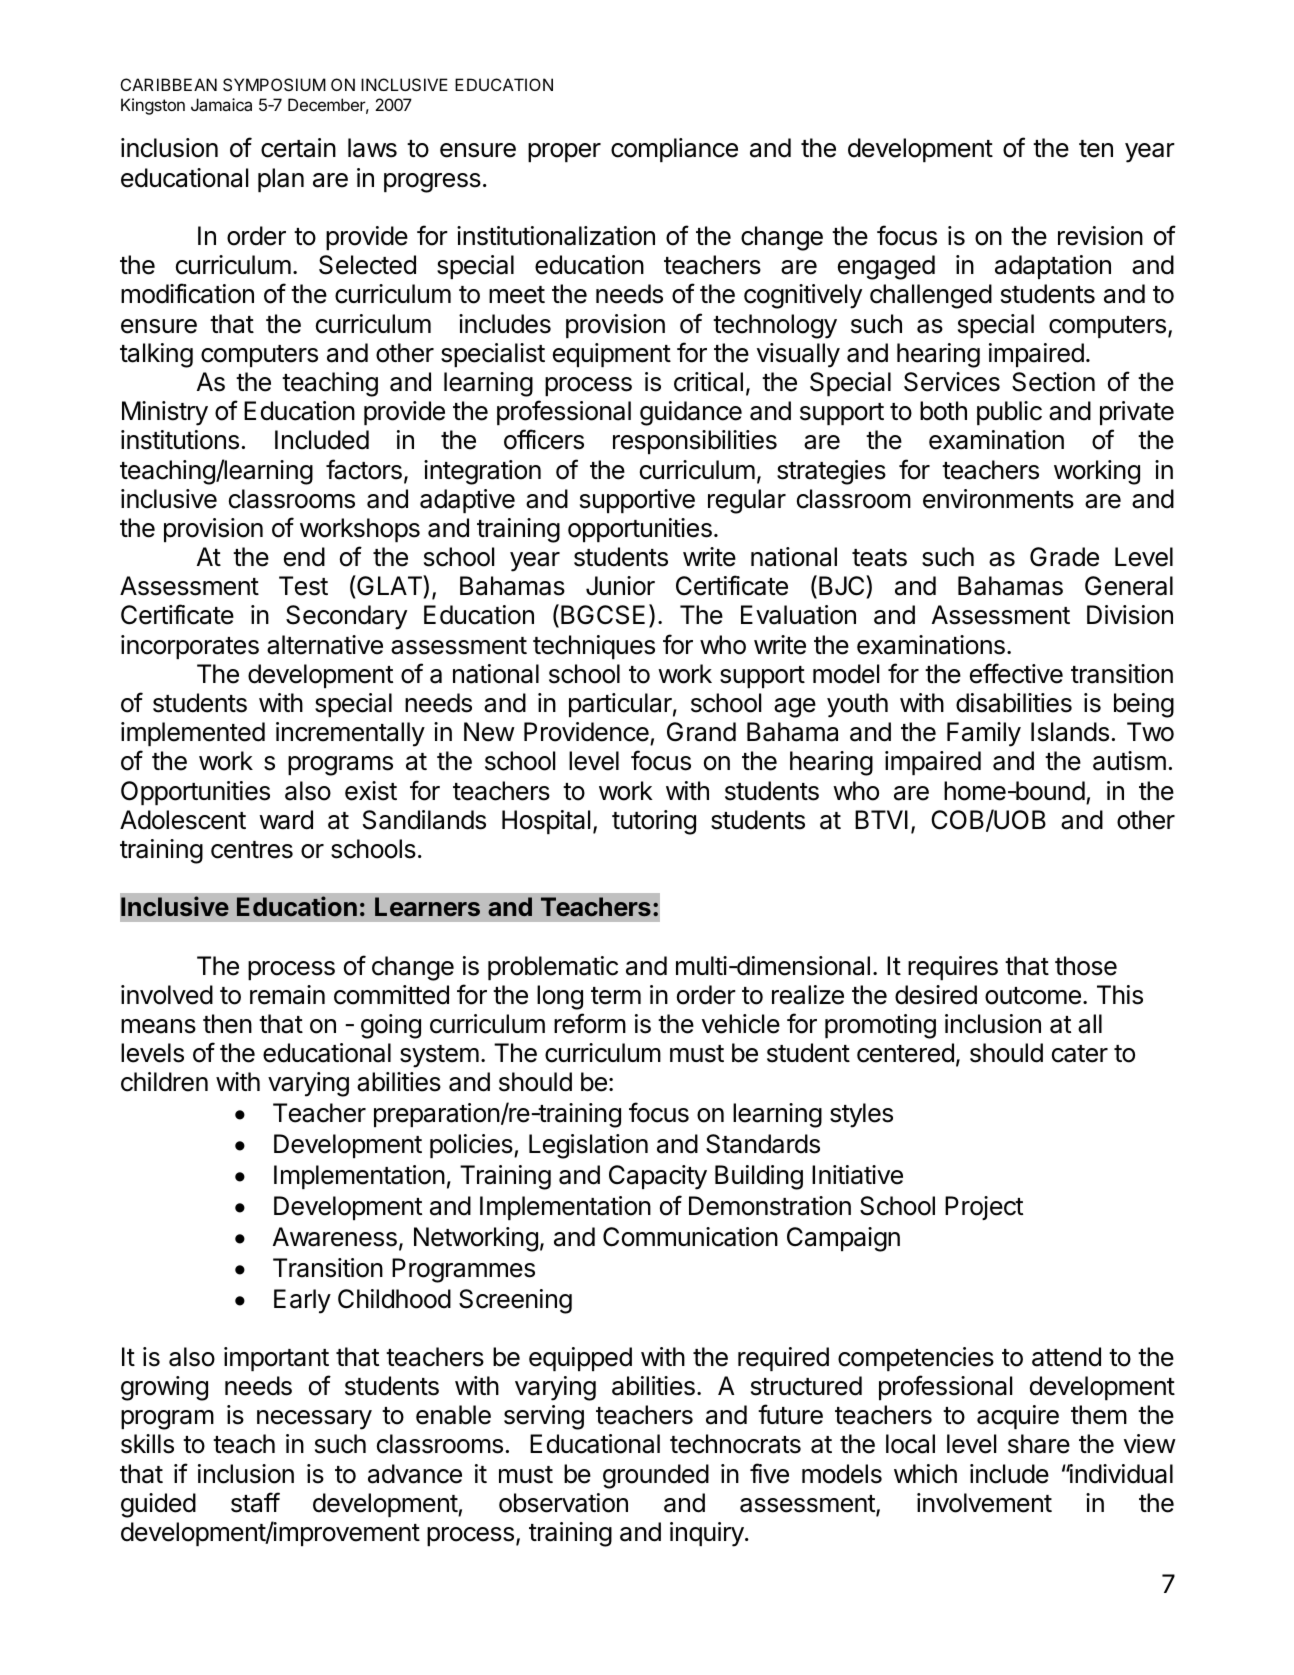  What do you see at coordinates (674, 150) in the document?
I see `compliance` at bounding box center [674, 150].
